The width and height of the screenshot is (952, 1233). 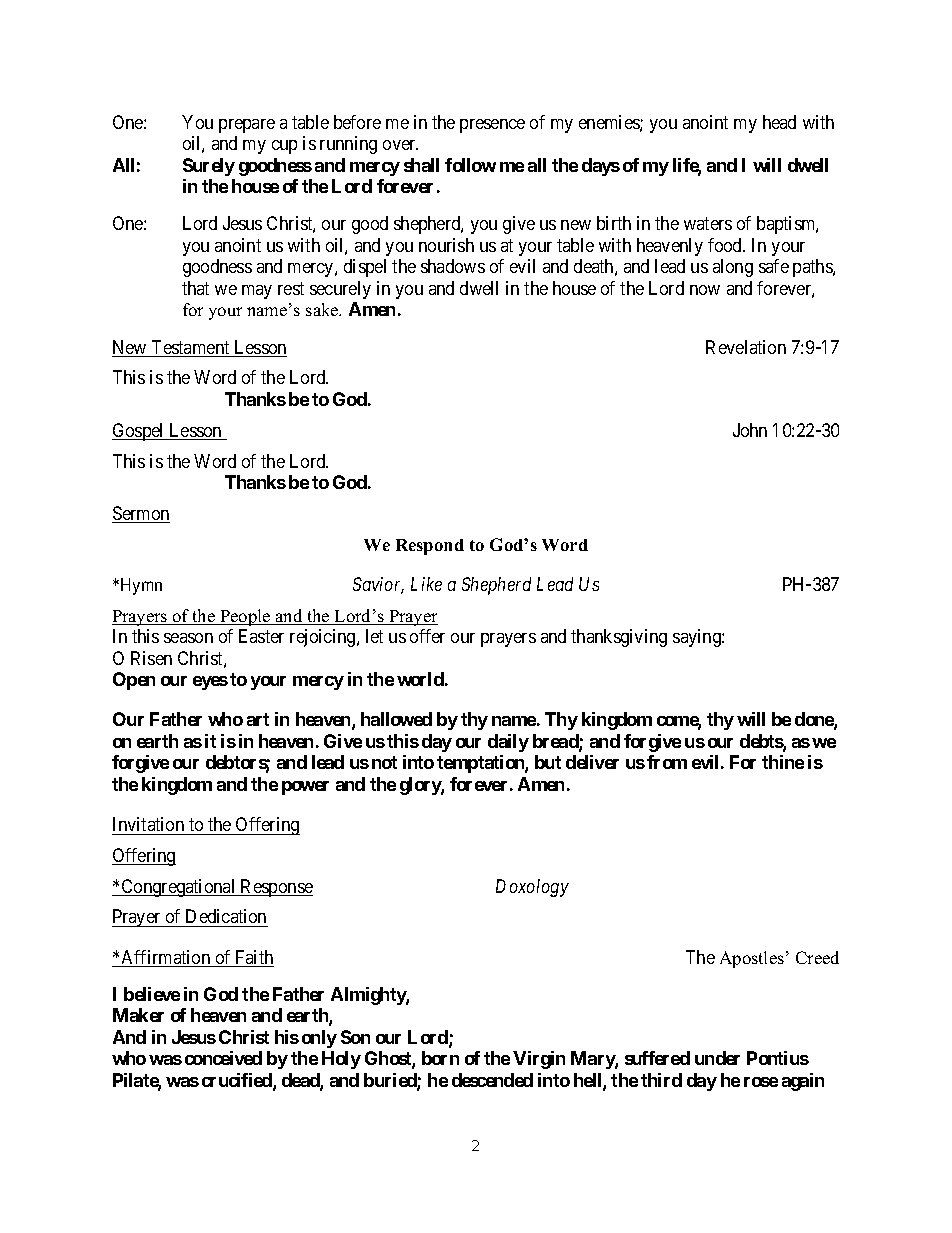 What do you see at coordinates (470, 165) in the screenshot?
I see `follow` at bounding box center [470, 165].
